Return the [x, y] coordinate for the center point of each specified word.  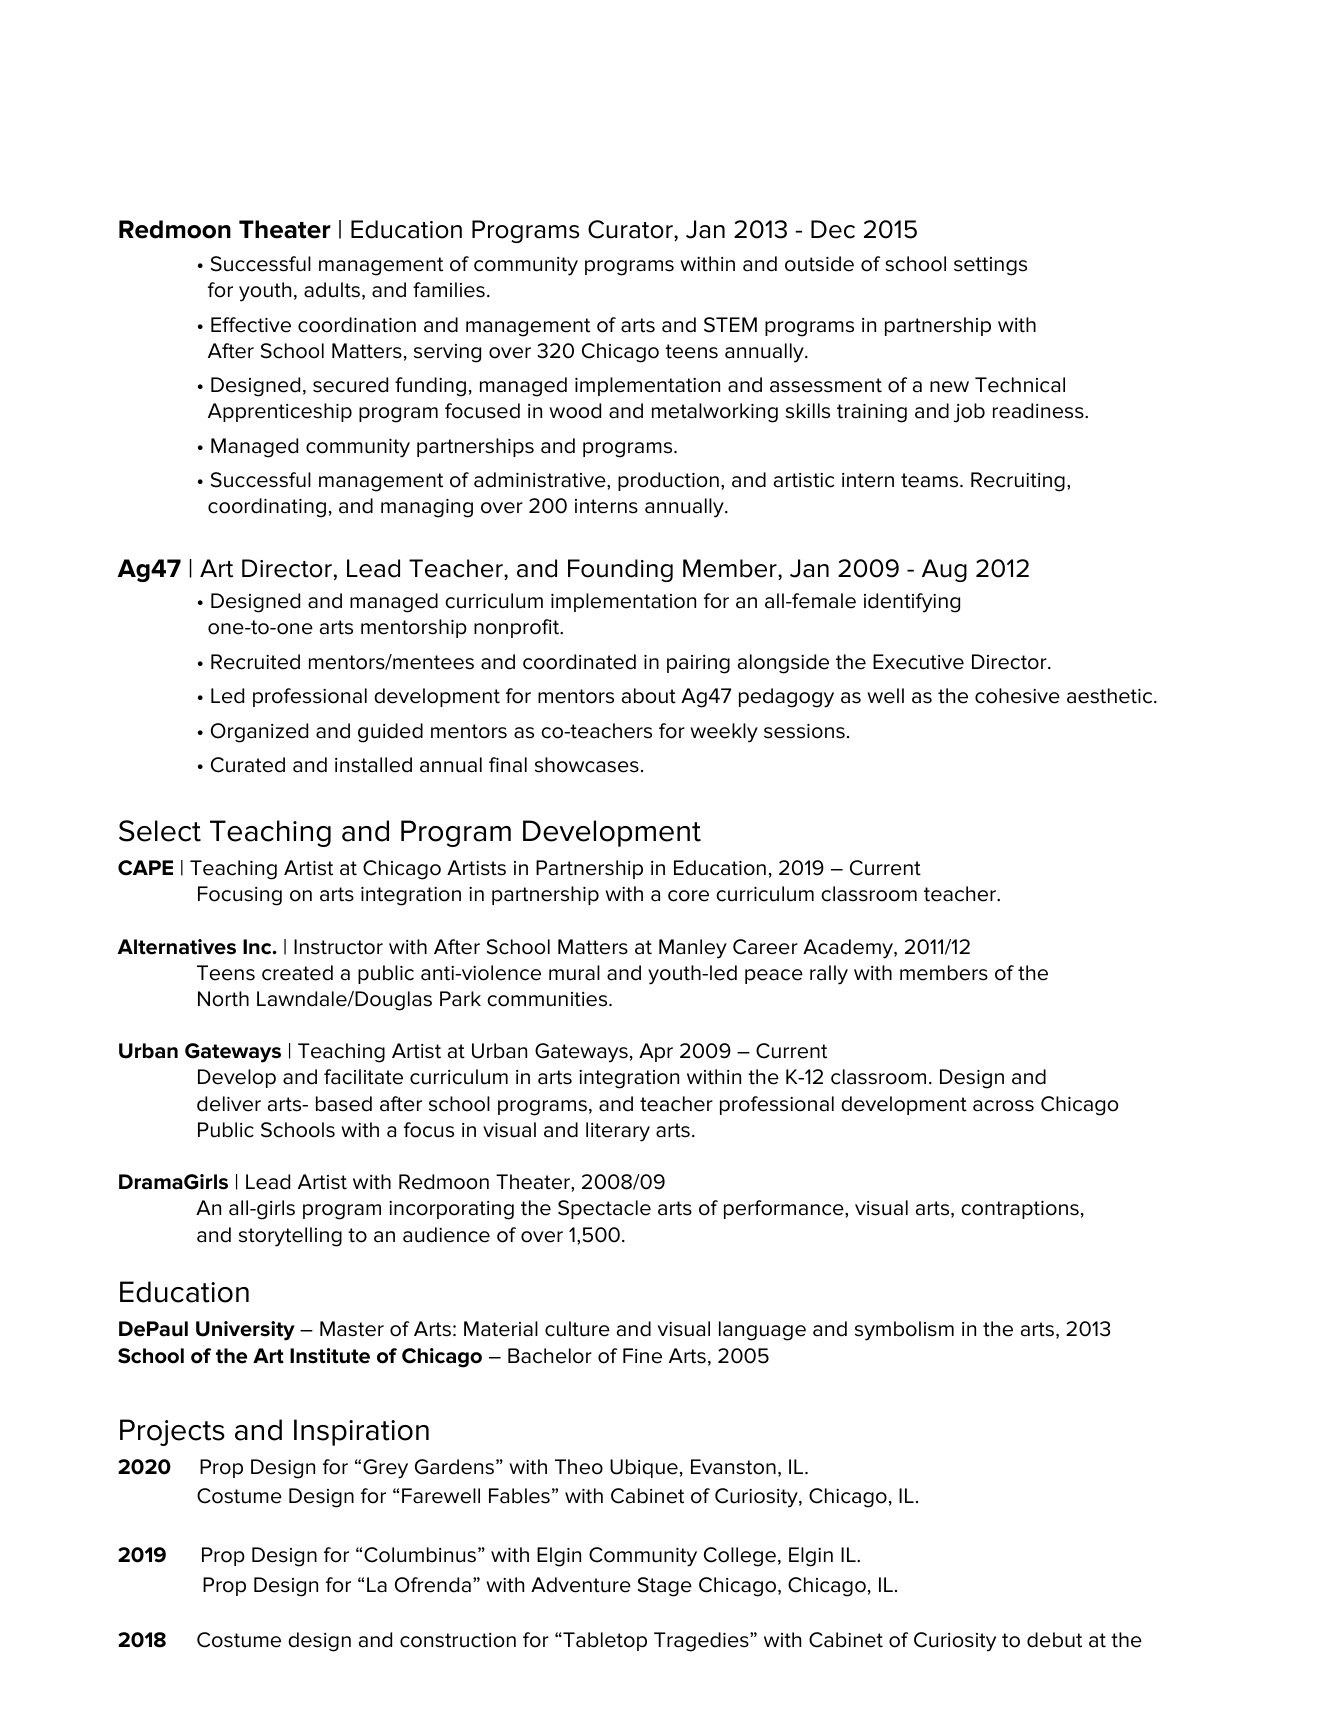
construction [458, 1640]
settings [990, 266]
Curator [631, 230]
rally [829, 975]
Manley [693, 949]
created [297, 973]
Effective [251, 325]
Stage [665, 1587]
